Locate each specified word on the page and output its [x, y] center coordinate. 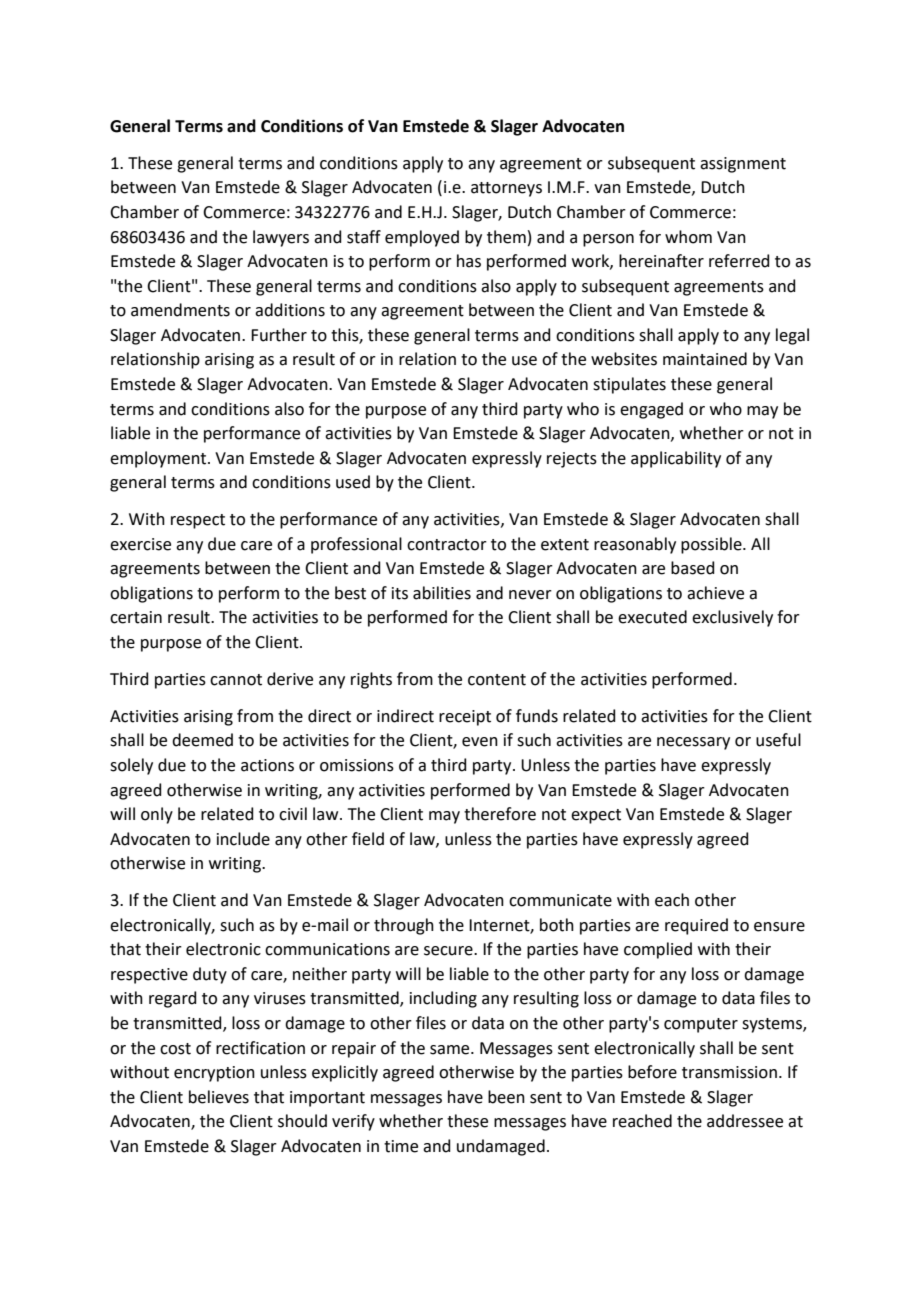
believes [219, 1097]
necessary [693, 743]
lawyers [281, 238]
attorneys [506, 189]
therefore [500, 814]
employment [159, 459]
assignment [743, 165]
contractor [447, 545]
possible [712, 545]
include [243, 839]
